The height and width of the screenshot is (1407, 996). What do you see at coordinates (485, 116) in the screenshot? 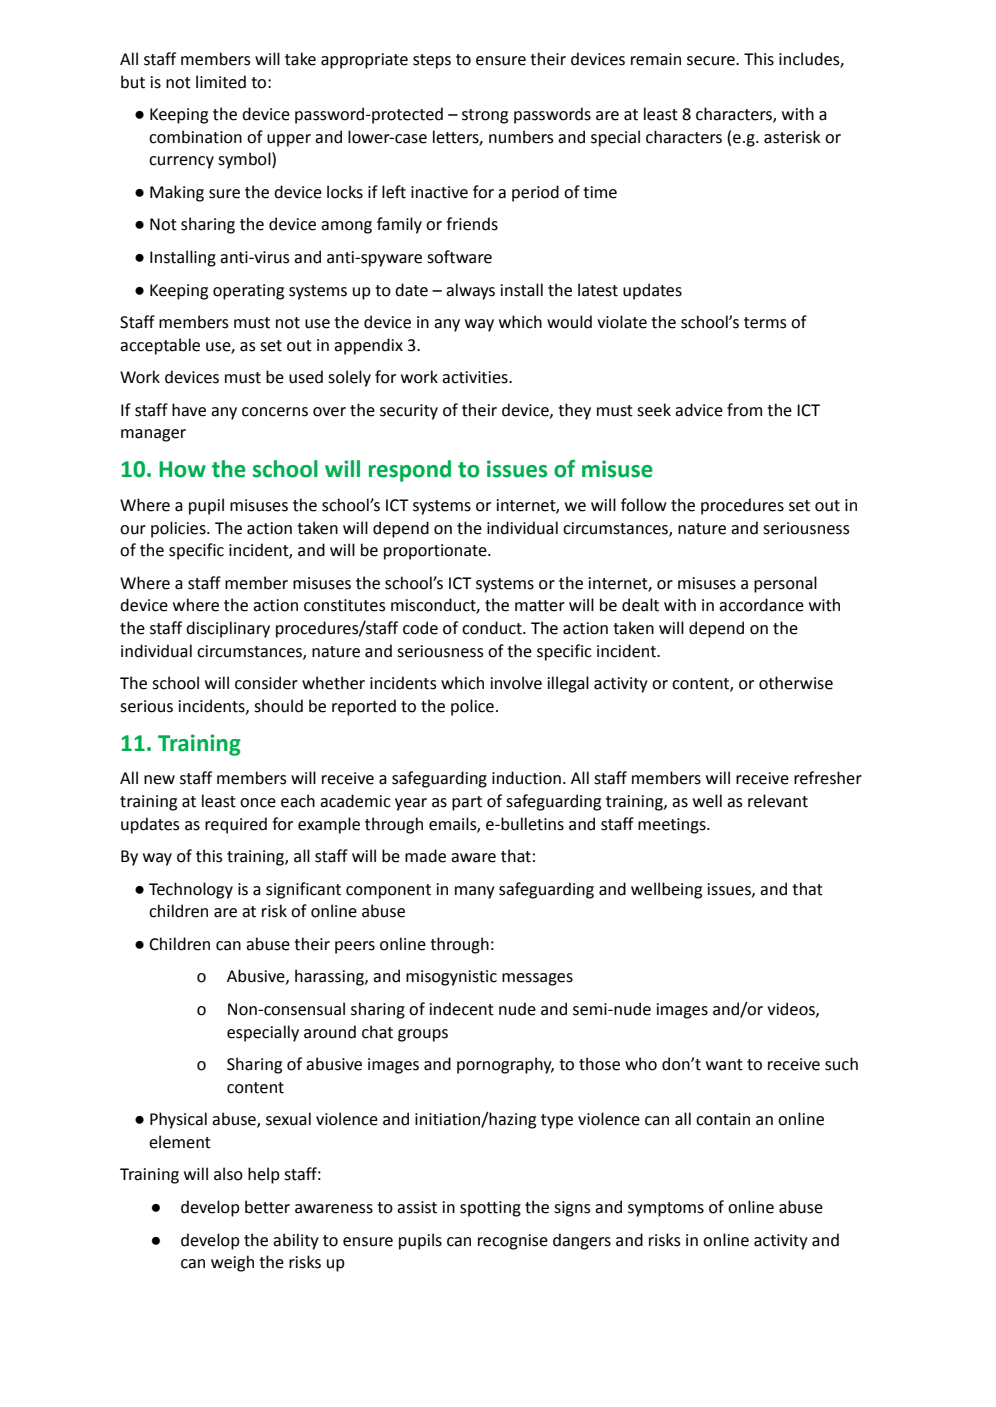
I see `strong` at bounding box center [485, 116].
